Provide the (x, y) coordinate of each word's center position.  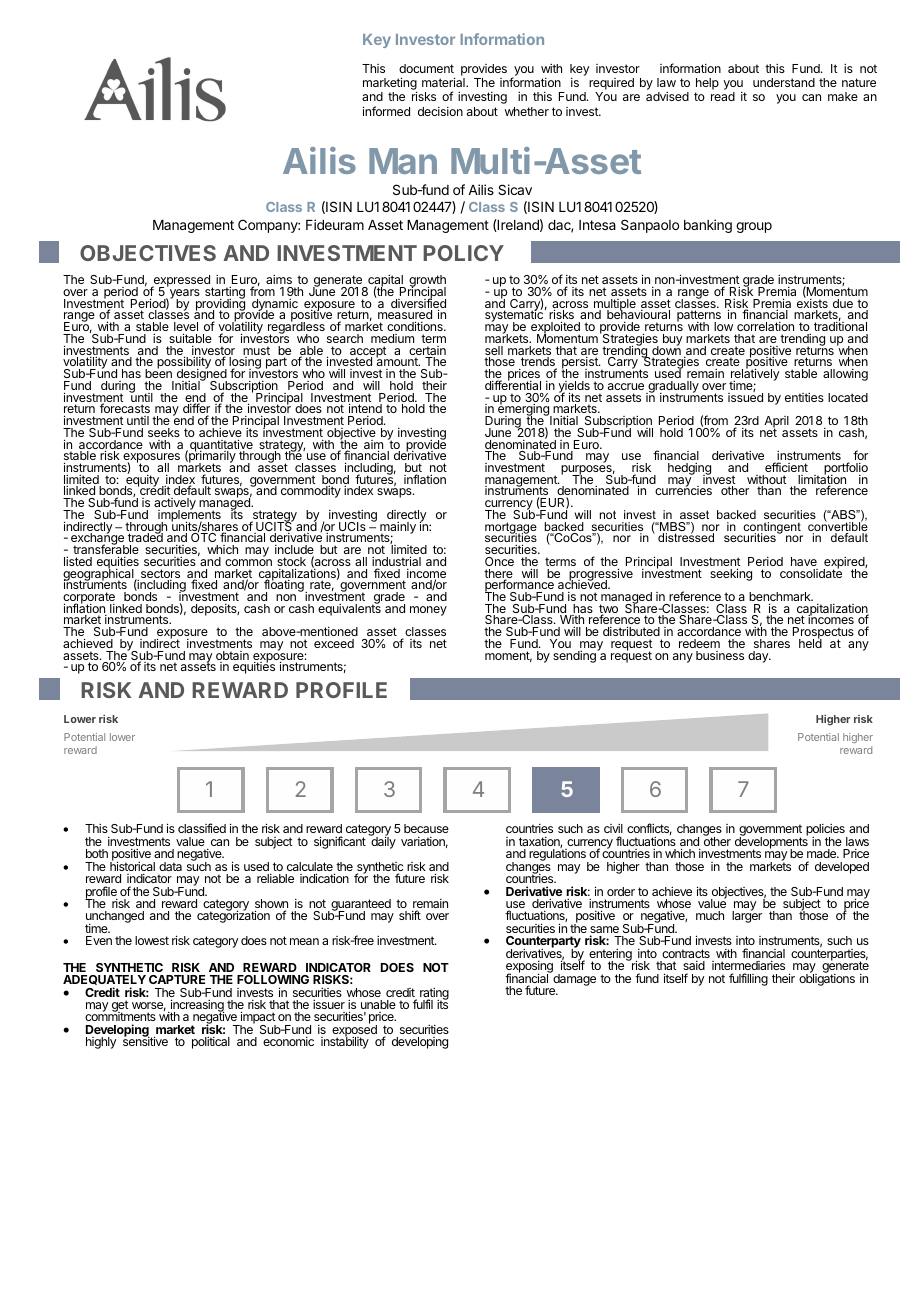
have (804, 561)
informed (386, 111)
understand (784, 82)
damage (573, 979)
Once (499, 561)
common (248, 562)
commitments (120, 1018)
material (444, 82)
